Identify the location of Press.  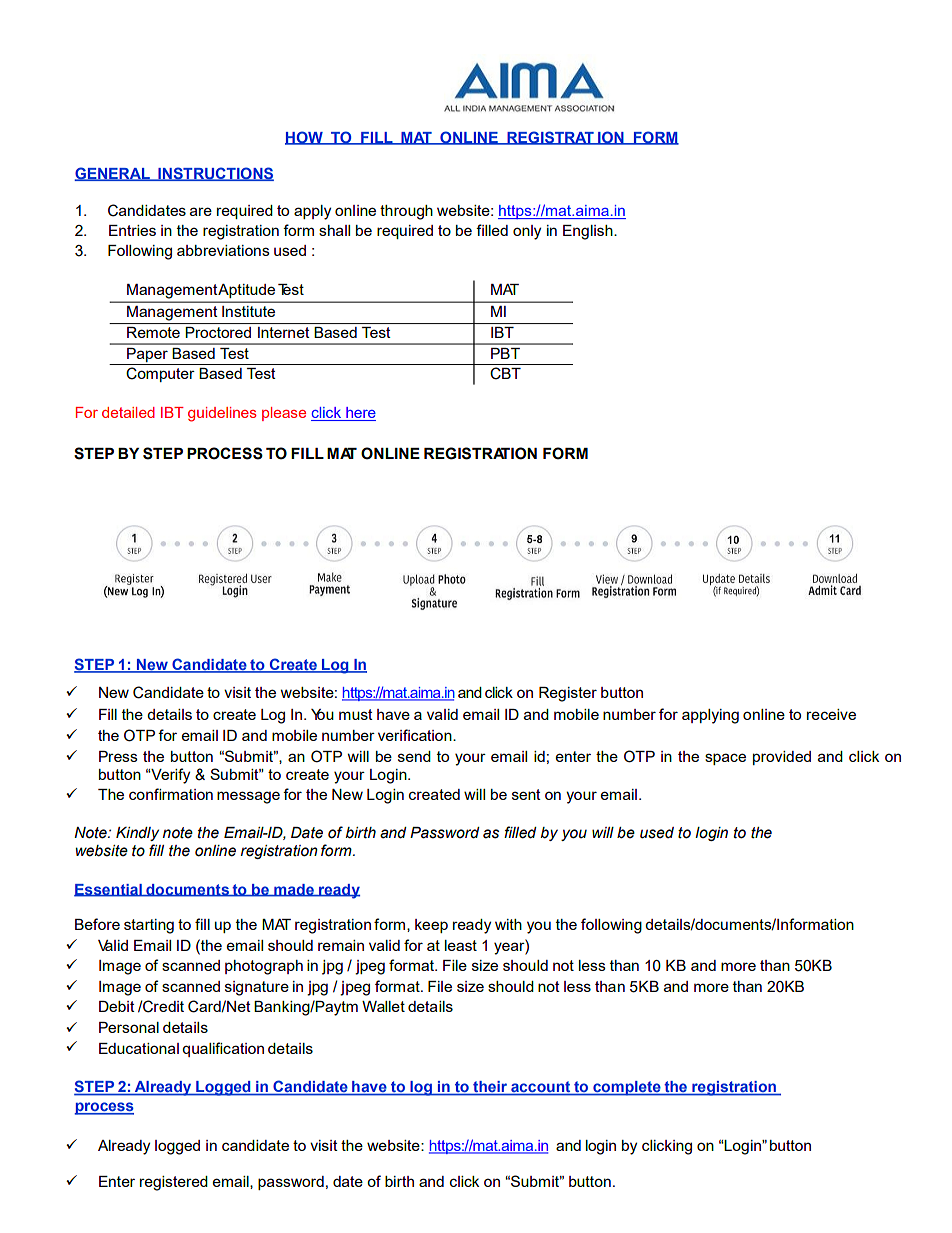
(118, 756).
